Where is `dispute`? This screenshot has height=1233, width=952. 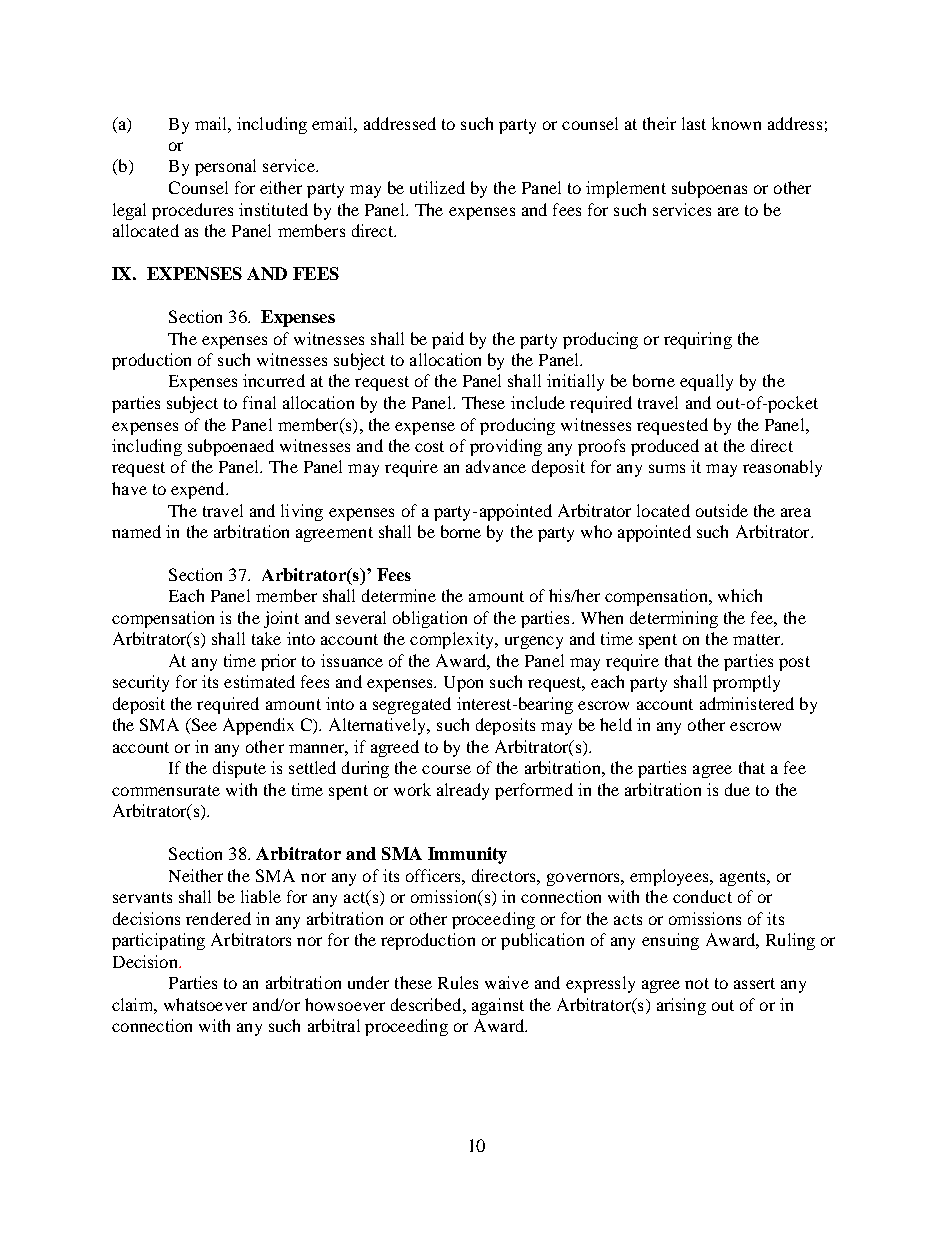
dispute is located at coordinates (239, 769).
